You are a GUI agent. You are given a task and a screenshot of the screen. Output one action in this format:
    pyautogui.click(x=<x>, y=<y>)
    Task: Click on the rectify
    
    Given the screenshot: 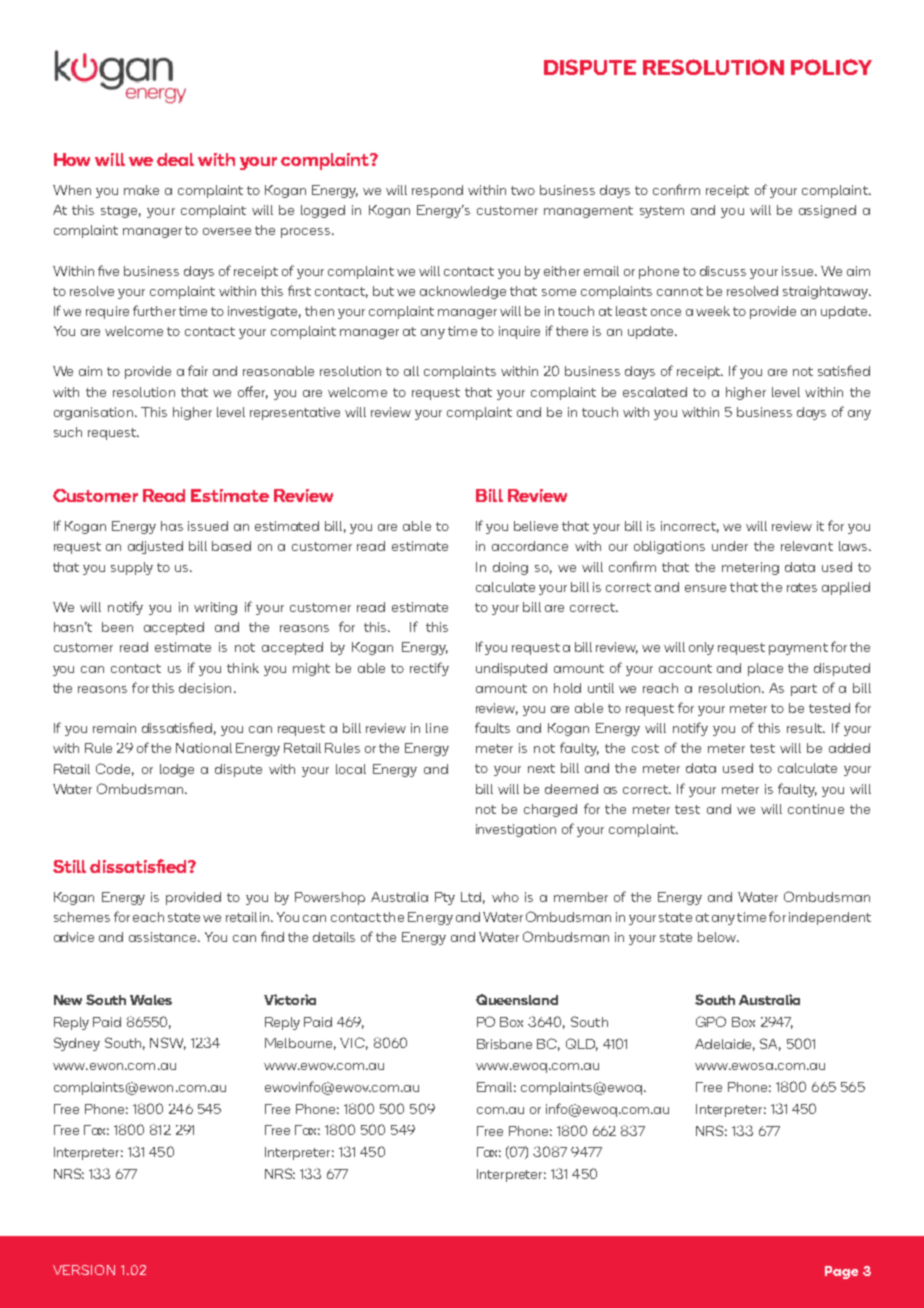 What is the action you would take?
    pyautogui.click(x=429, y=669)
